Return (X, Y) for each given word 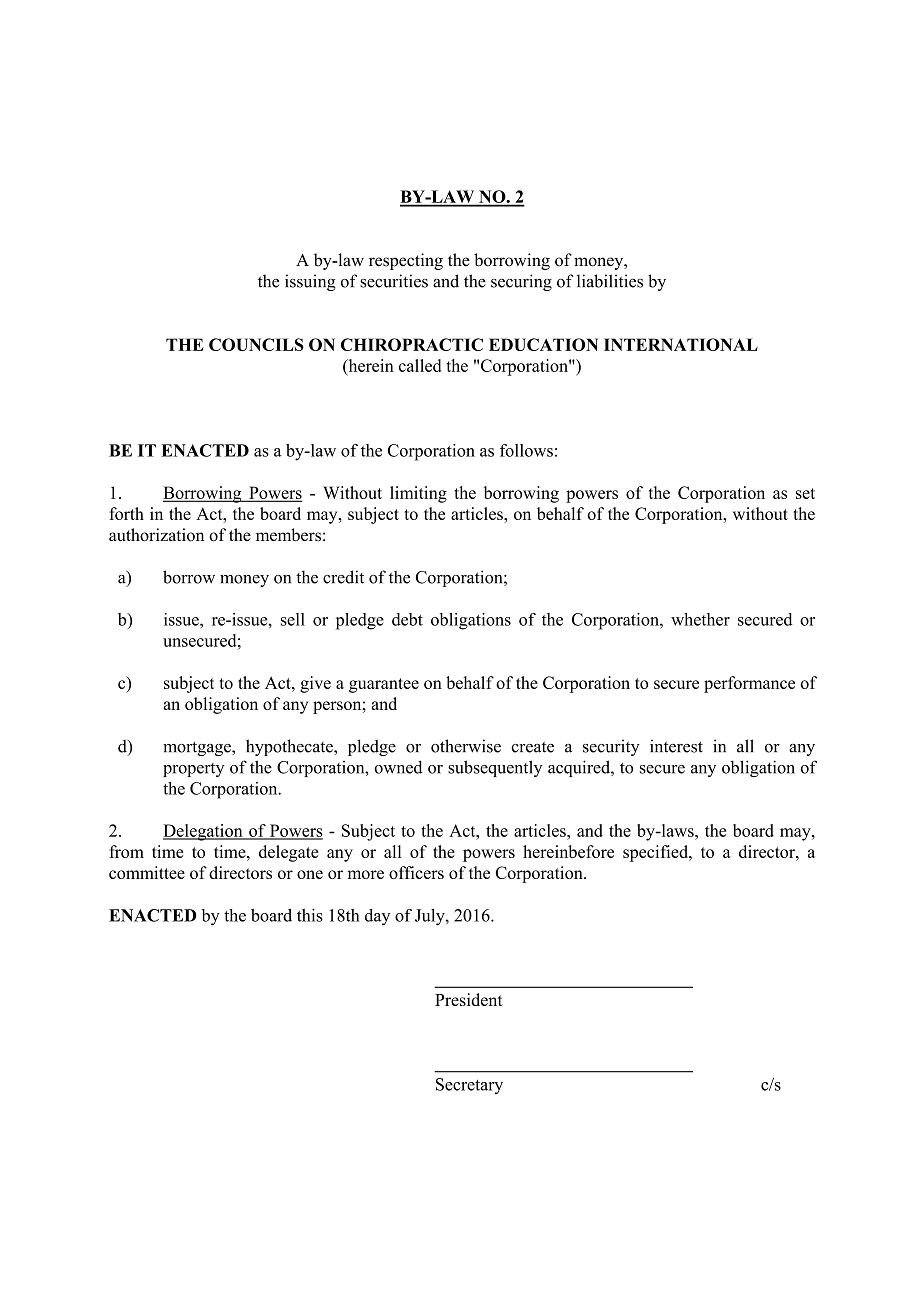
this (310, 915)
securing (521, 282)
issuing (310, 282)
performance (749, 684)
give (315, 684)
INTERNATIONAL (681, 344)
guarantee (384, 685)
